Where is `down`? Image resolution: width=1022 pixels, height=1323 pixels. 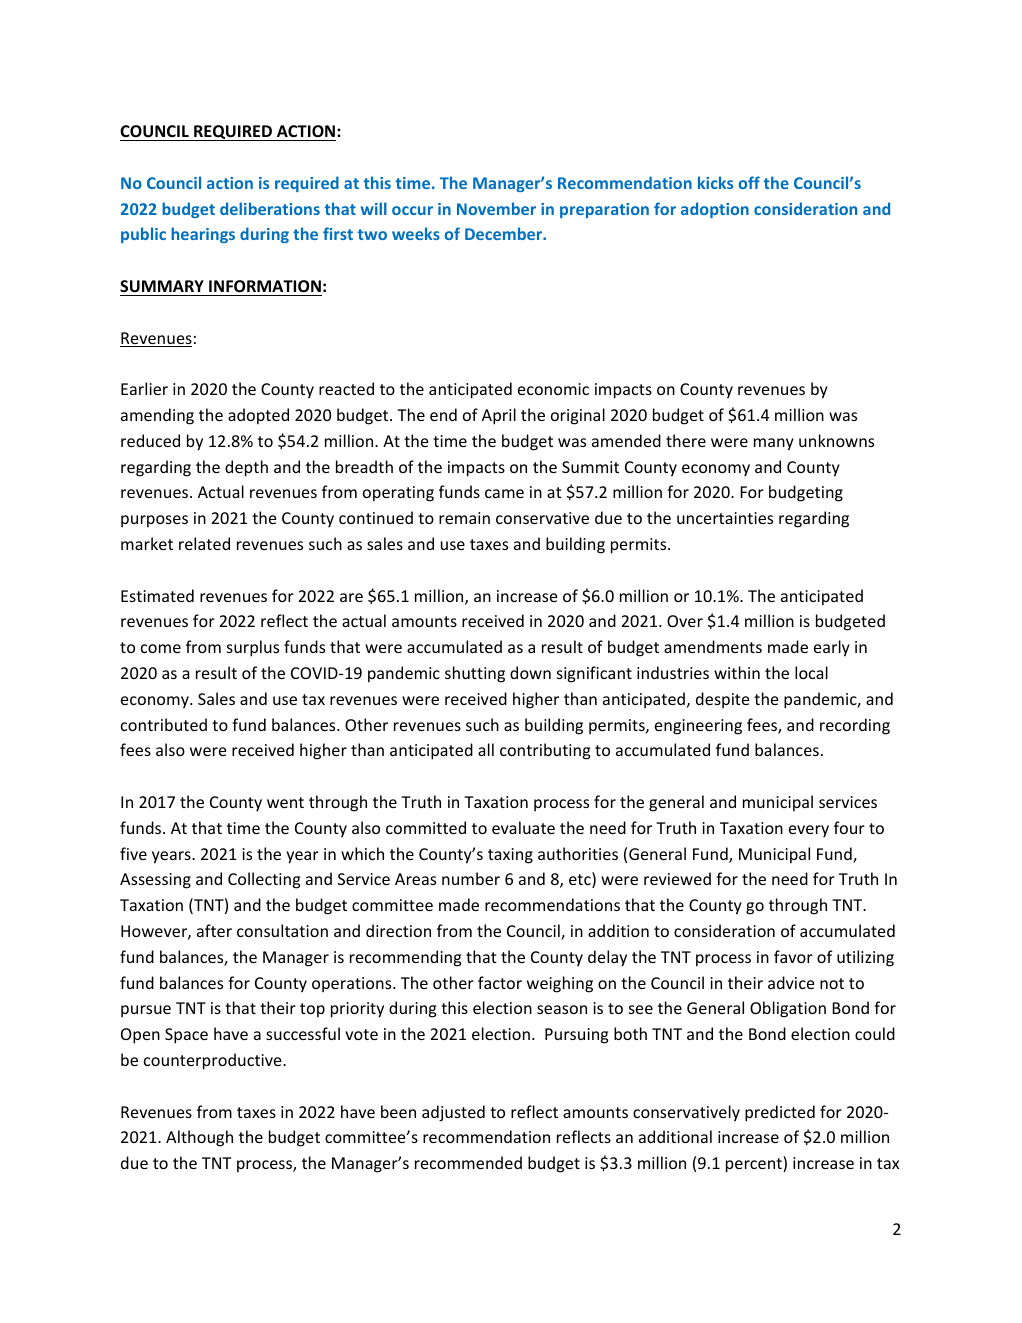 down is located at coordinates (530, 672).
